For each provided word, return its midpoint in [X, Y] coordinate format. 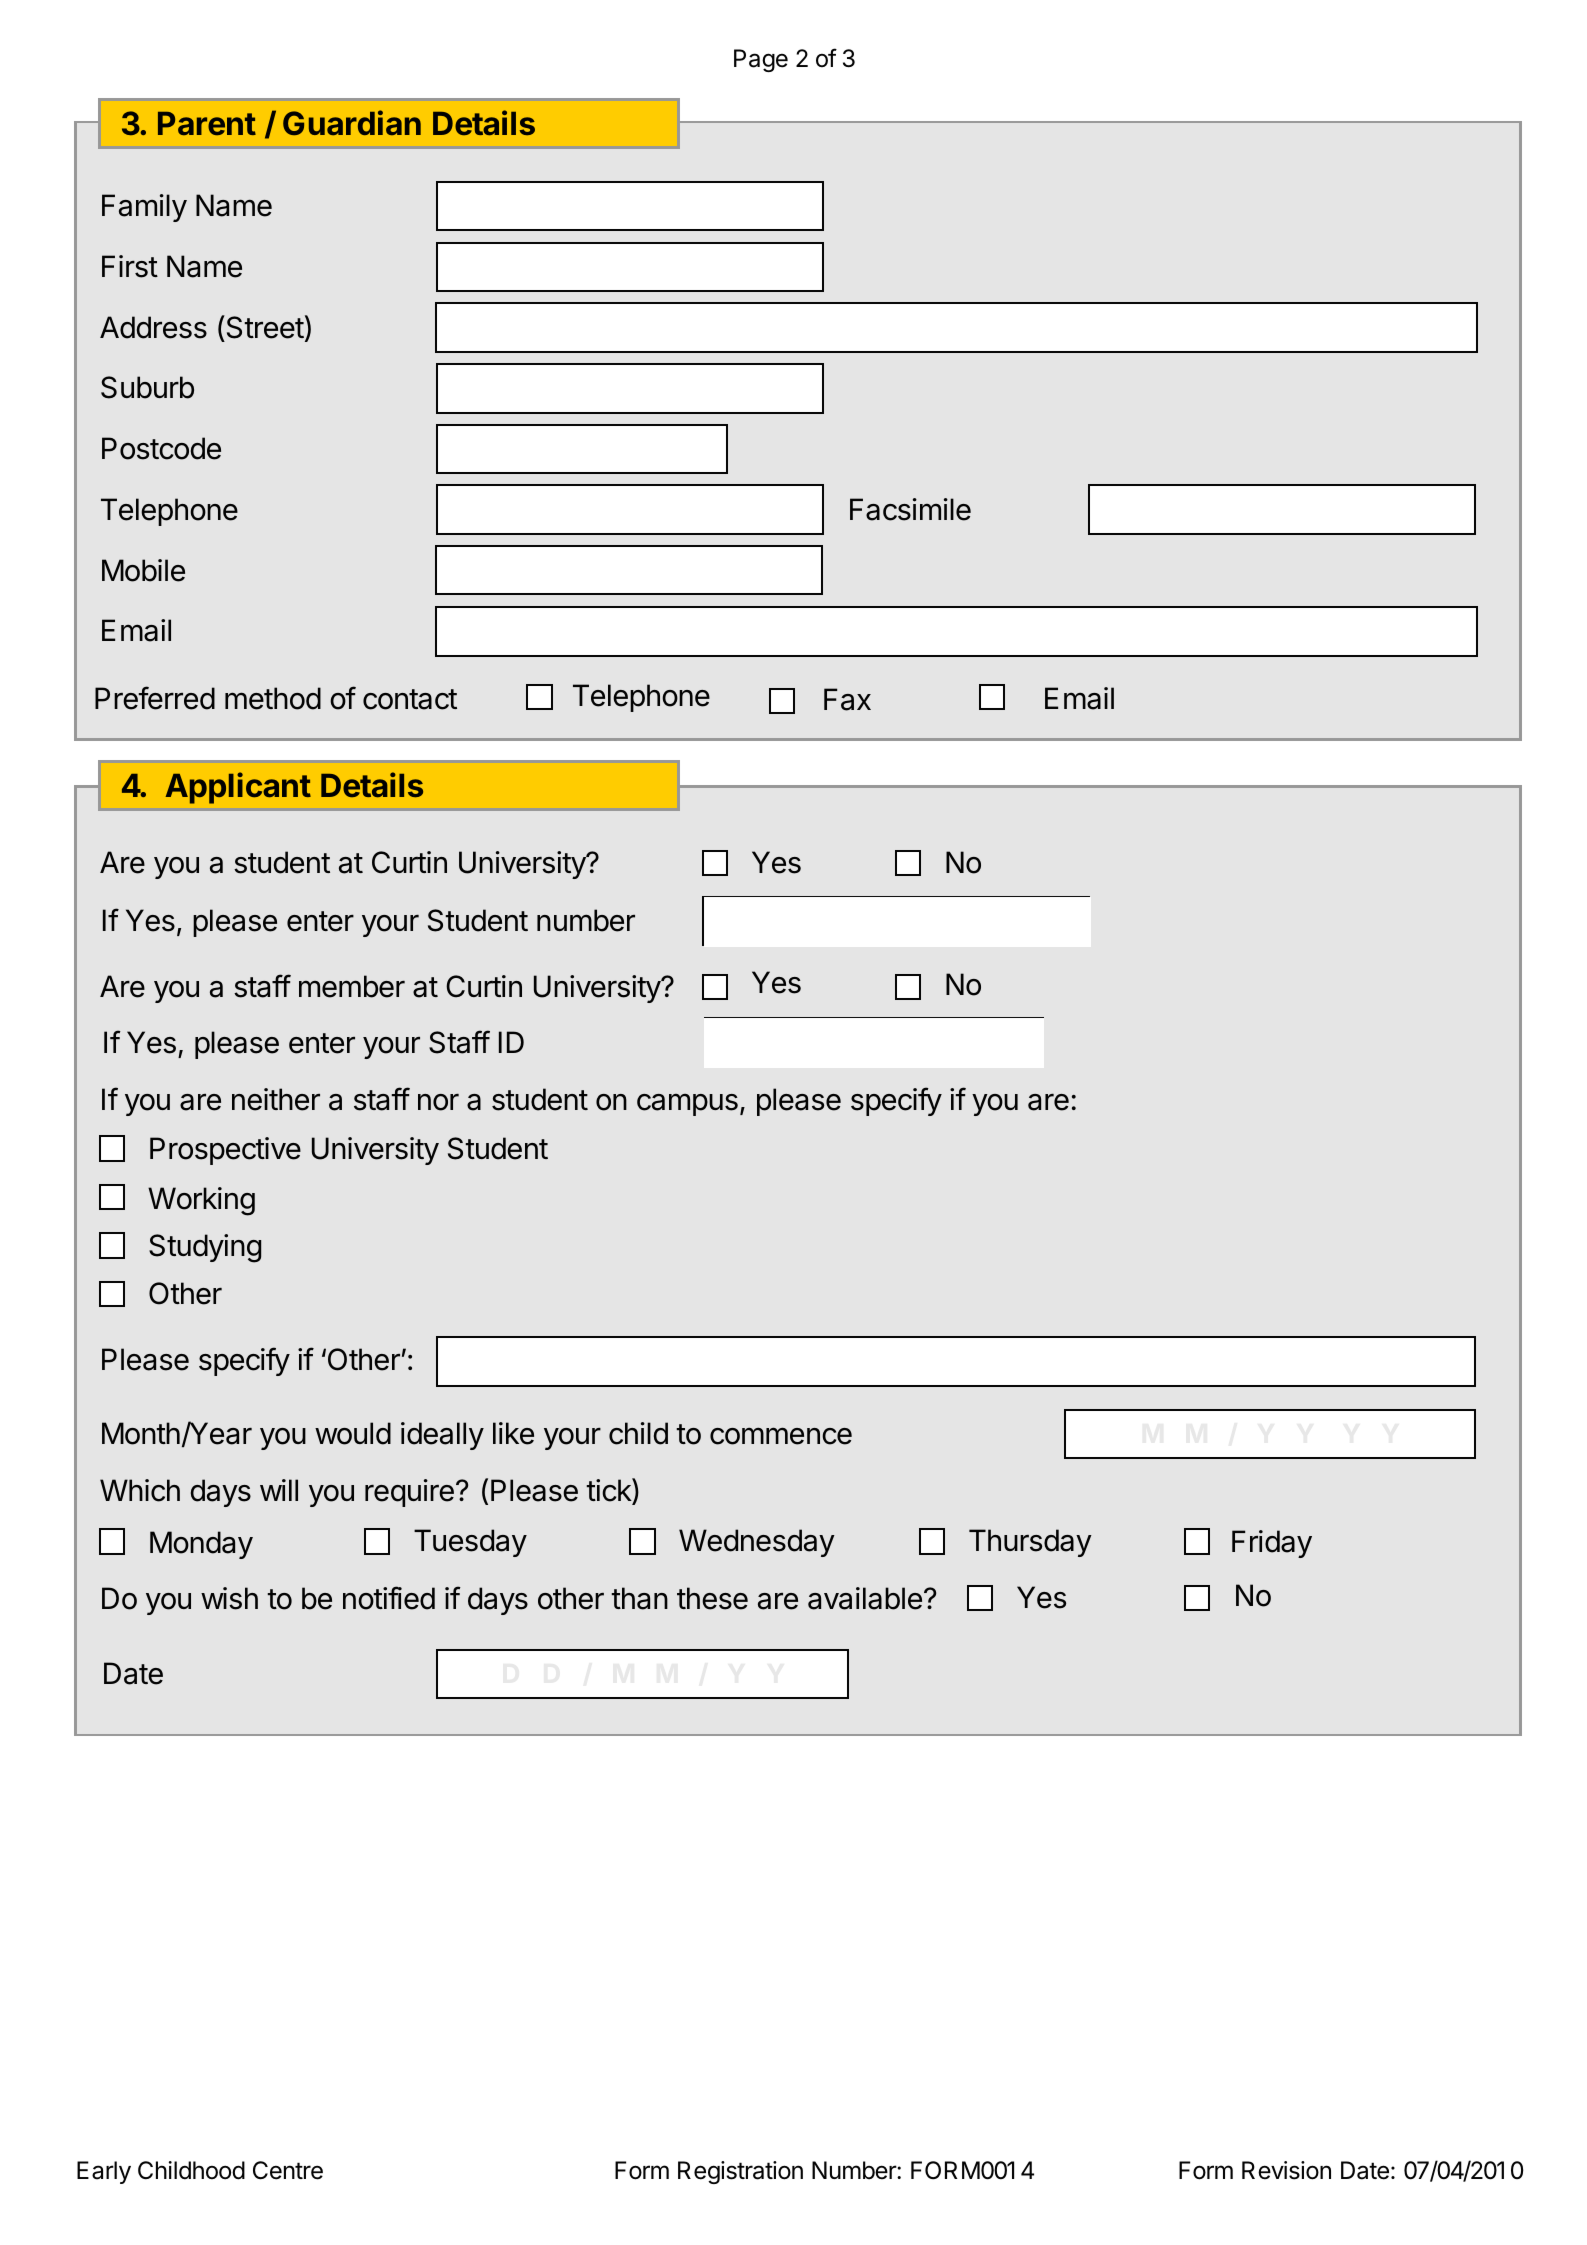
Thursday [1030, 1543]
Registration [740, 2172]
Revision [1286, 2170]
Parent [207, 123]
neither [276, 1099]
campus [687, 1105]
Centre [288, 2170]
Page [761, 60]
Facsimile [910, 509]
